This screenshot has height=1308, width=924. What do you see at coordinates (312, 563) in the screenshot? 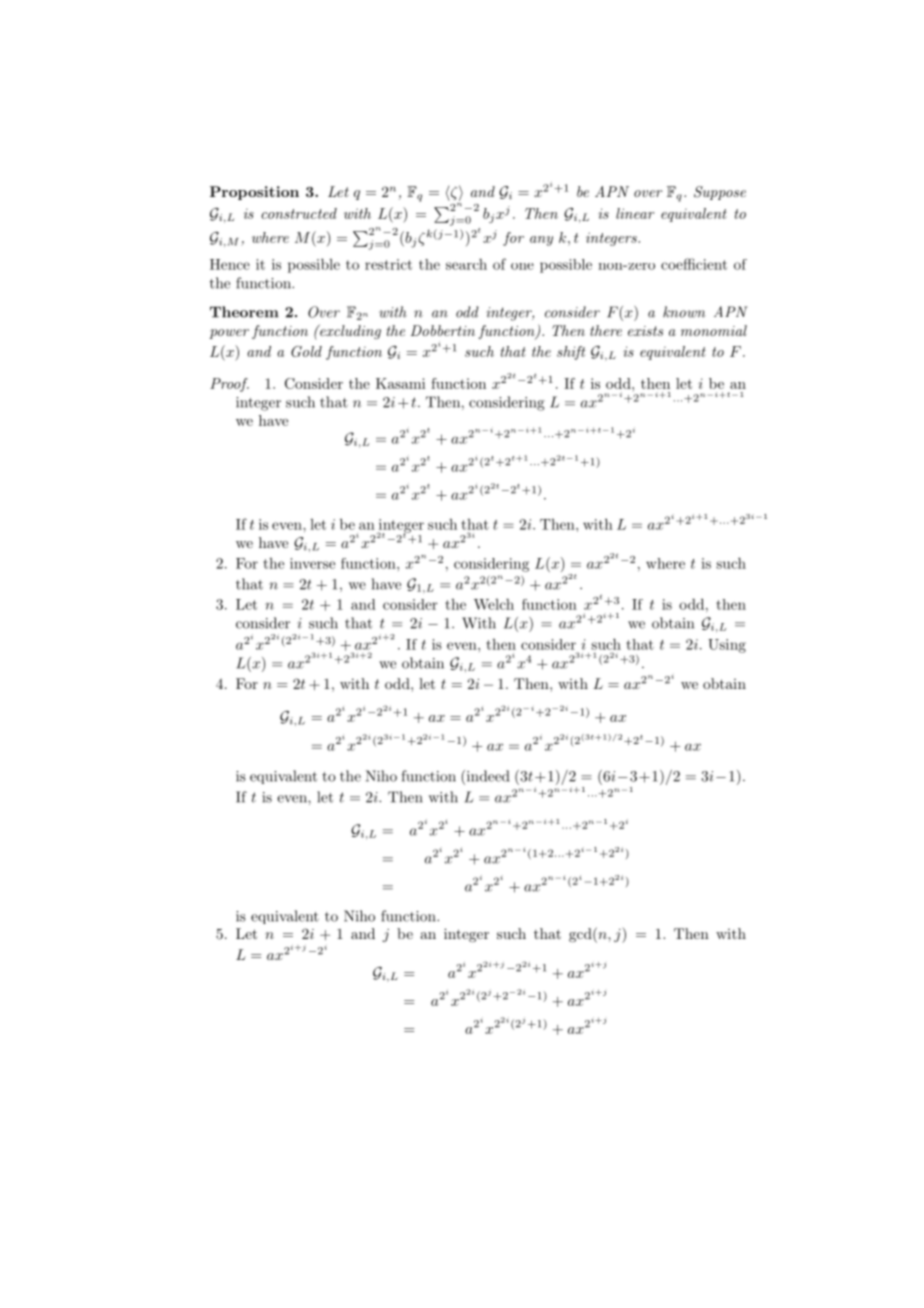
I see `inverse` at bounding box center [312, 563].
